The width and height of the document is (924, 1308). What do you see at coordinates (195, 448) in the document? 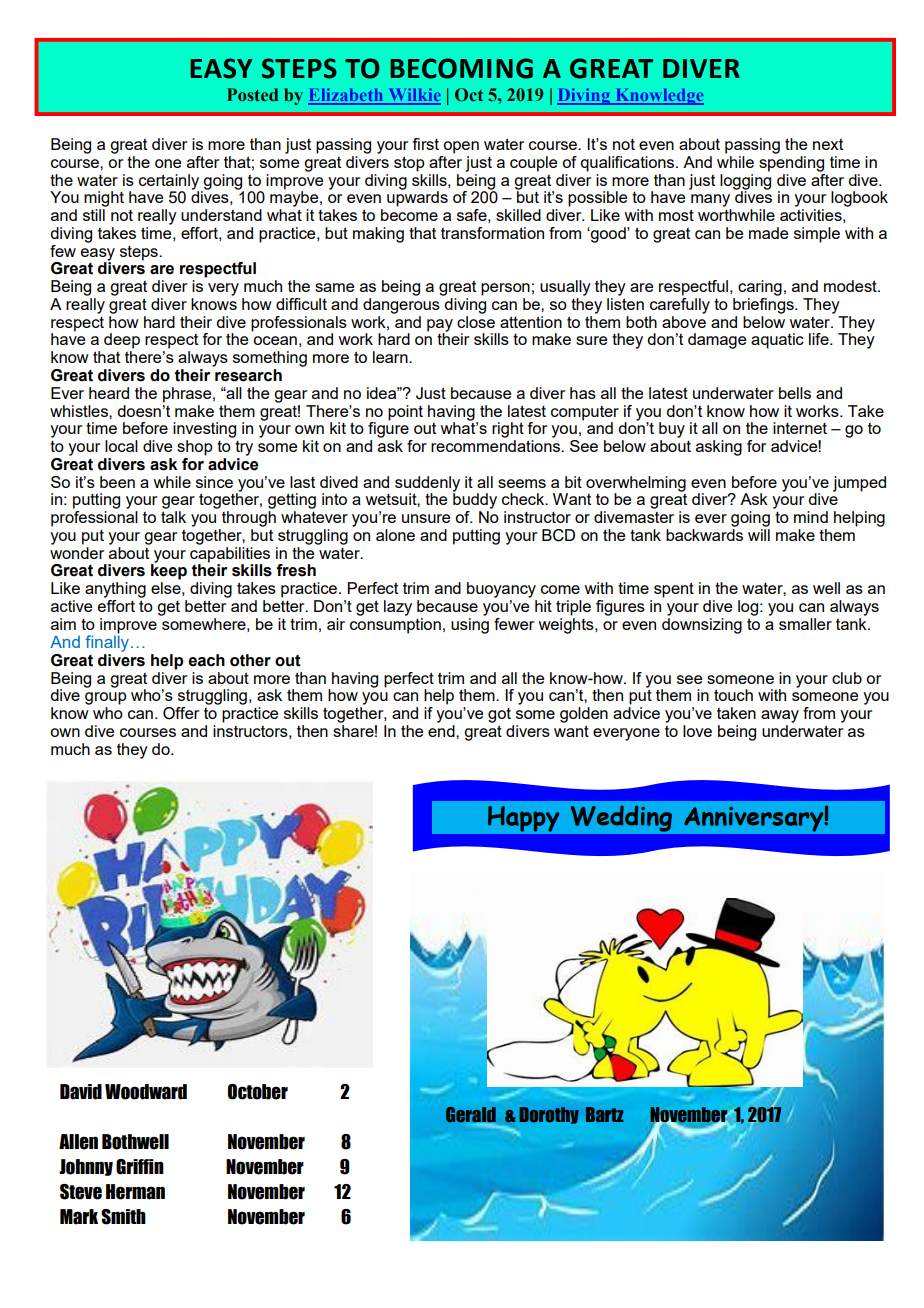
I see `shop` at bounding box center [195, 448].
